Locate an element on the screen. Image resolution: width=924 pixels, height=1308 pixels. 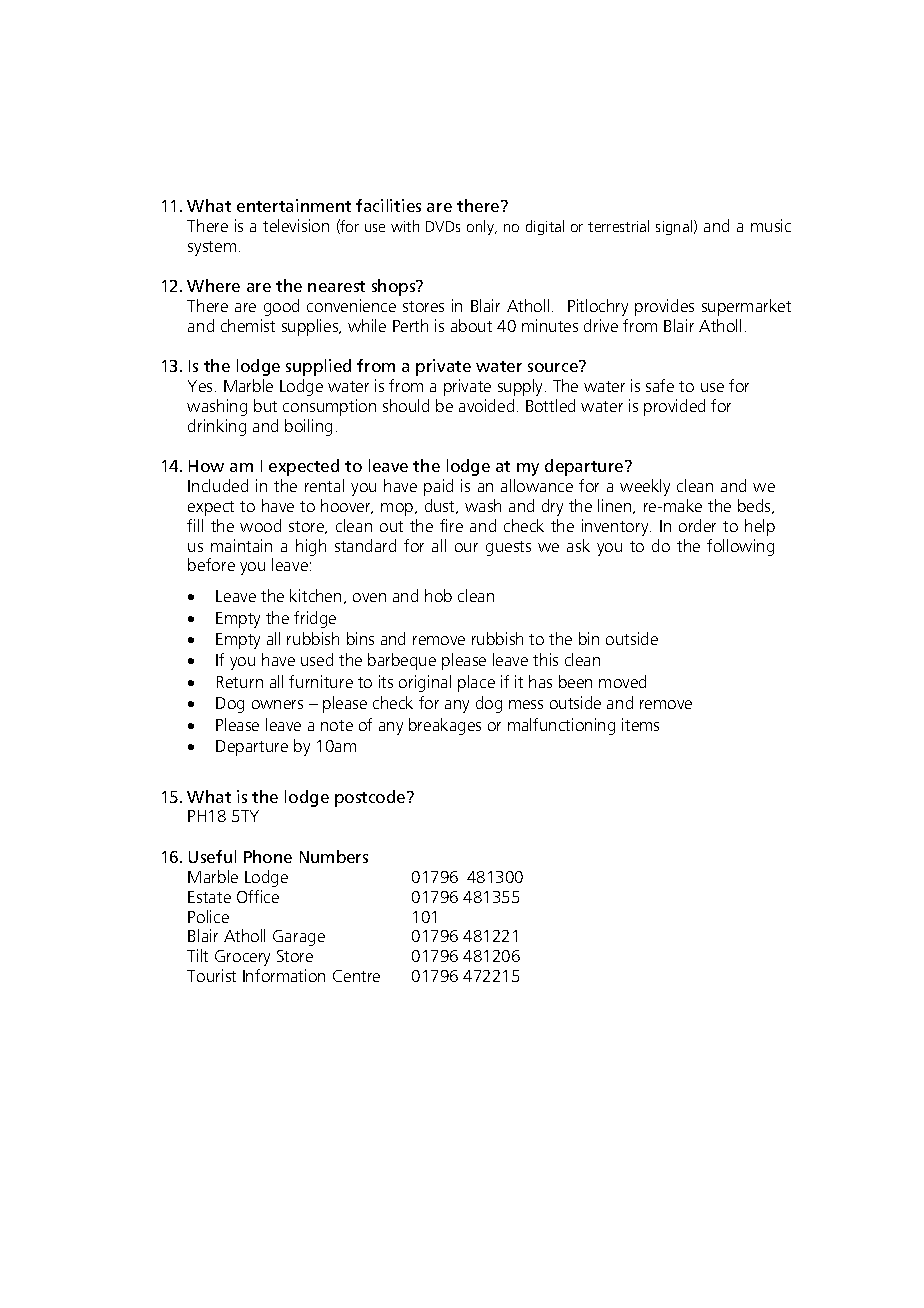
television is located at coordinates (296, 225).
